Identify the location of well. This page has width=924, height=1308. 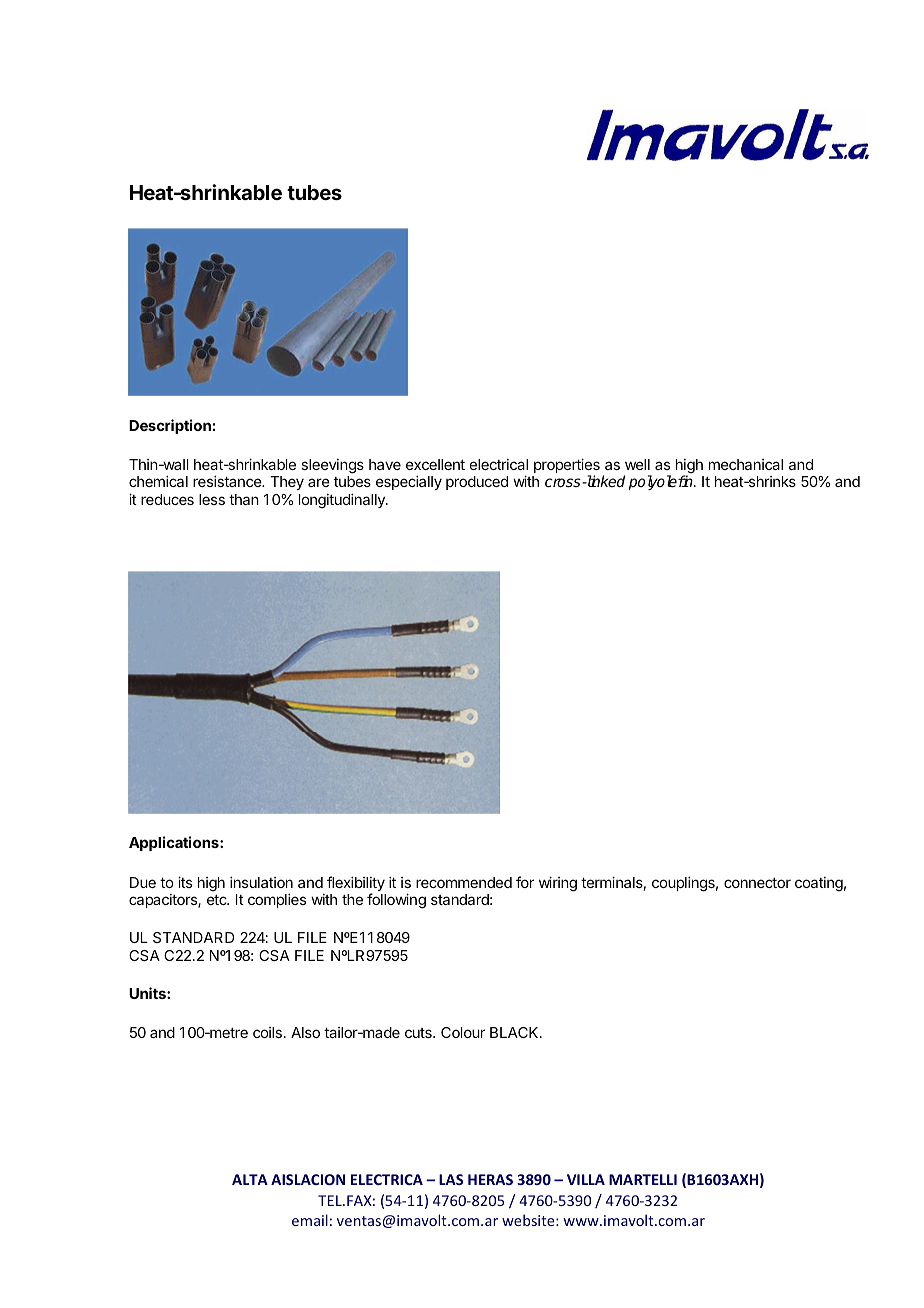
(637, 464).
